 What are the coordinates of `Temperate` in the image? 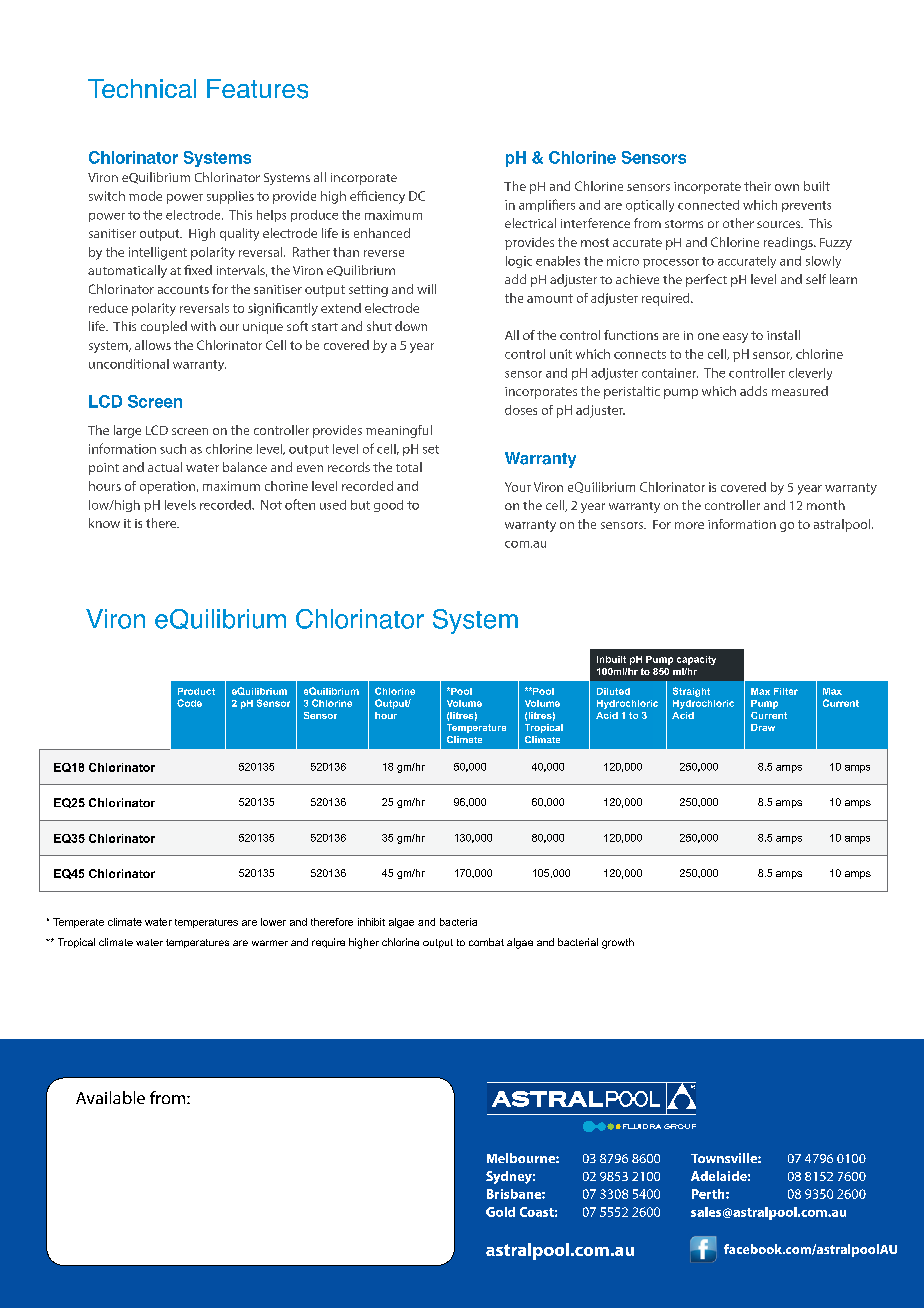 It's located at (78, 923).
